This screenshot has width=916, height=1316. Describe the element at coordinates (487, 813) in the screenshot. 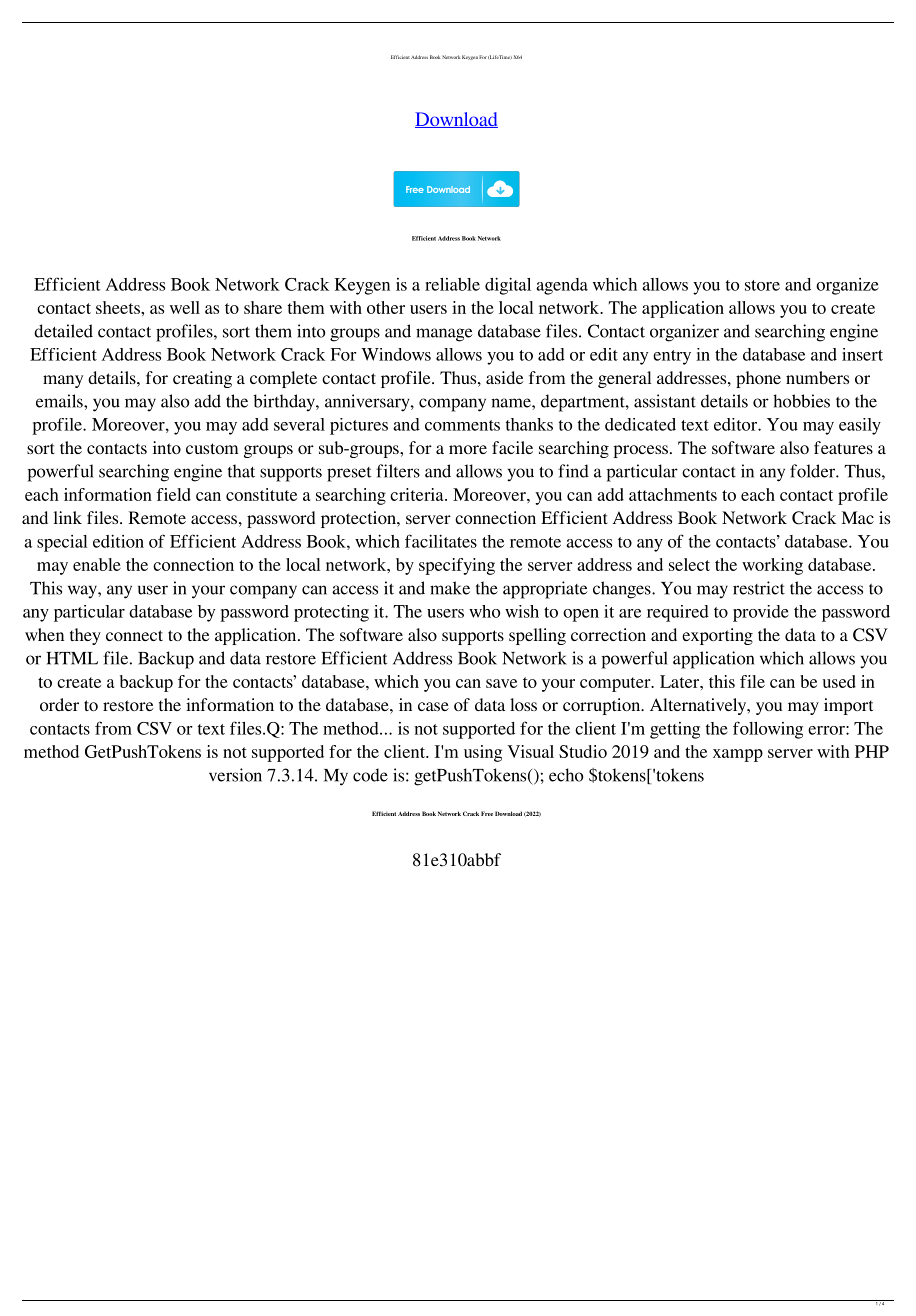

I see `Free` at that location.
